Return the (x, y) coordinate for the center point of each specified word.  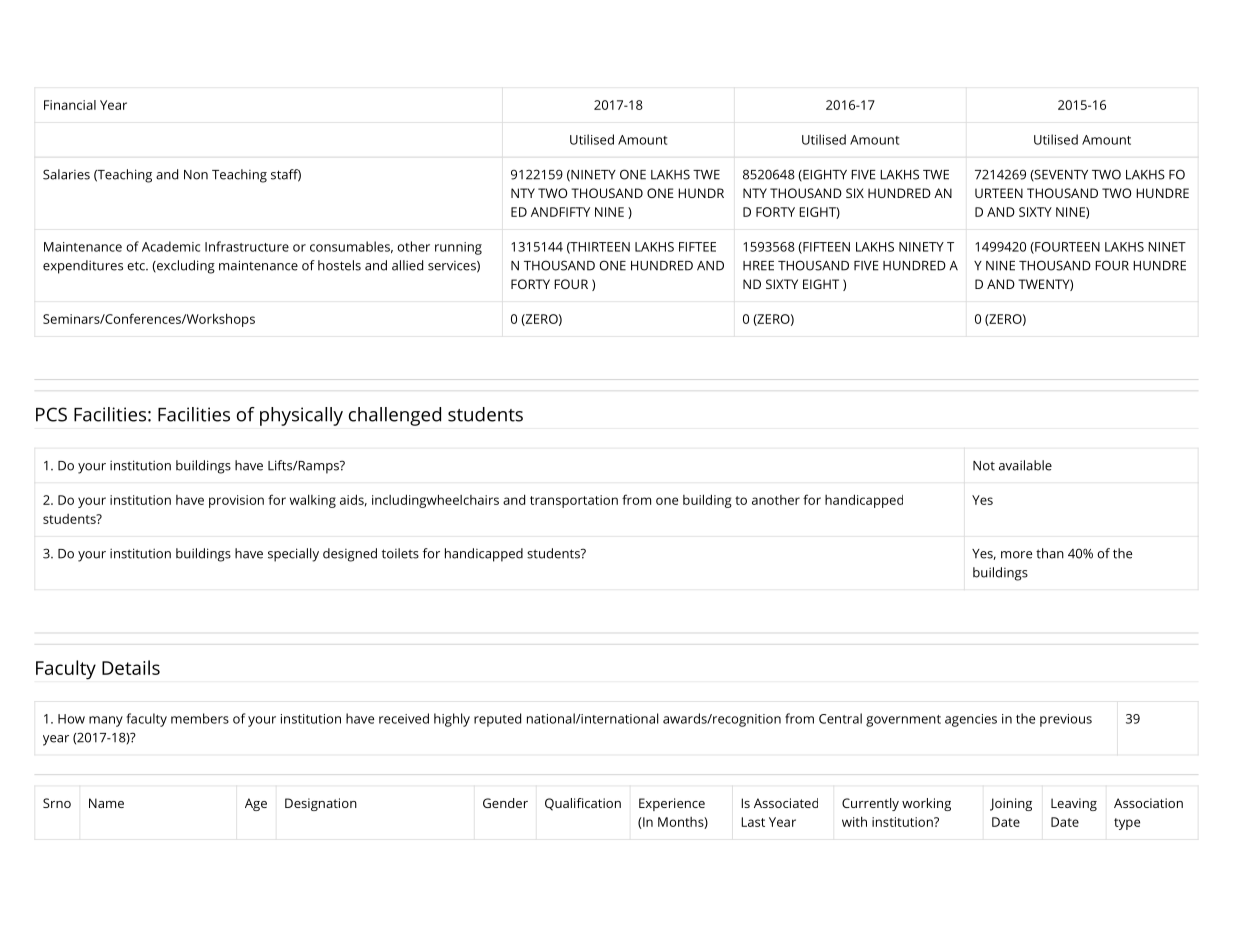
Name (106, 803)
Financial (70, 105)
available (1025, 465)
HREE (758, 266)
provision (236, 501)
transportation (574, 501)
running (458, 248)
